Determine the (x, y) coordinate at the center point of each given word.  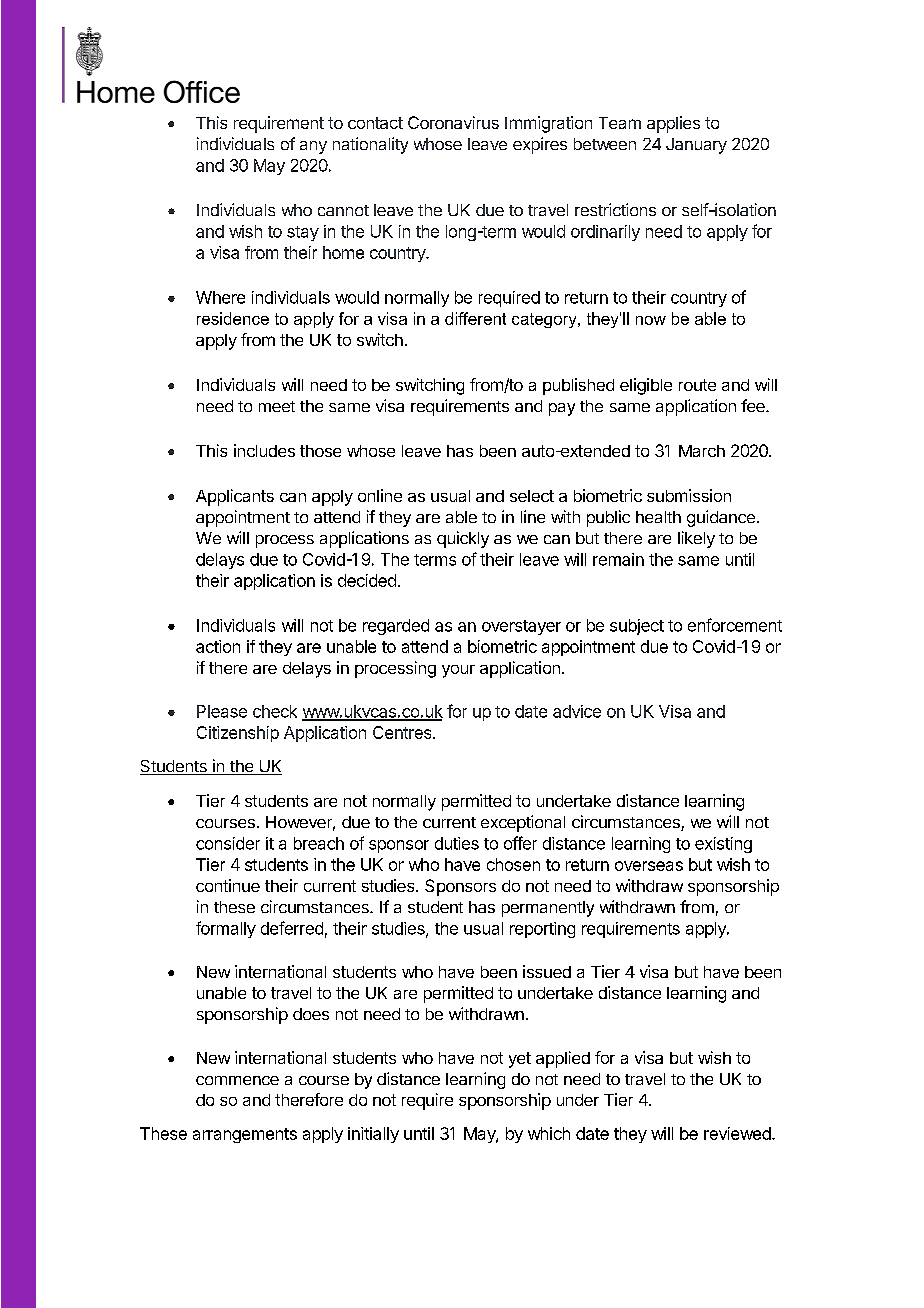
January (696, 146)
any (313, 147)
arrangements (245, 1135)
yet (520, 1060)
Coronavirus (453, 122)
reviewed (737, 1133)
